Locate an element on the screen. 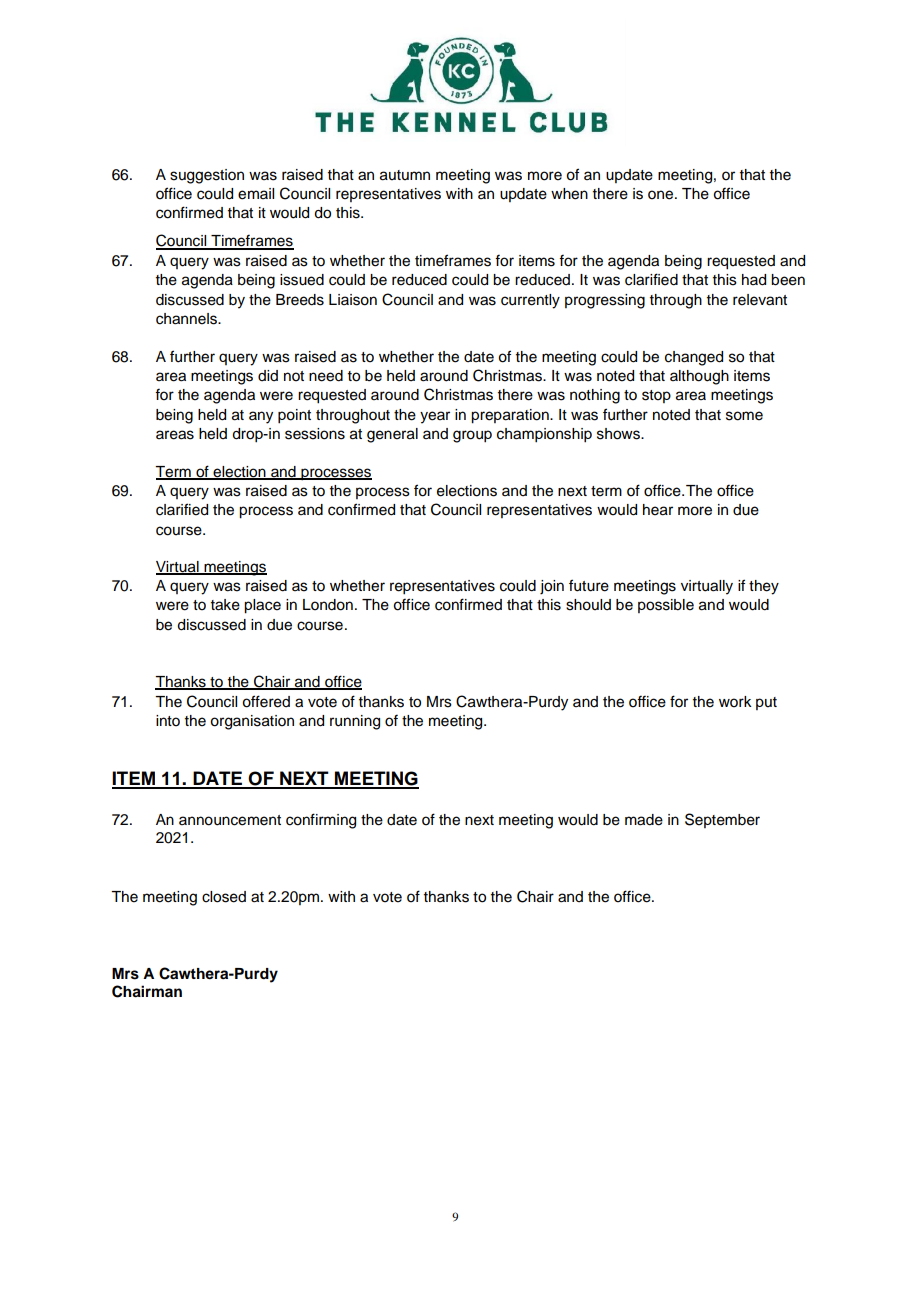 The width and height of the screenshot is (924, 1307). place is located at coordinates (262, 606).
